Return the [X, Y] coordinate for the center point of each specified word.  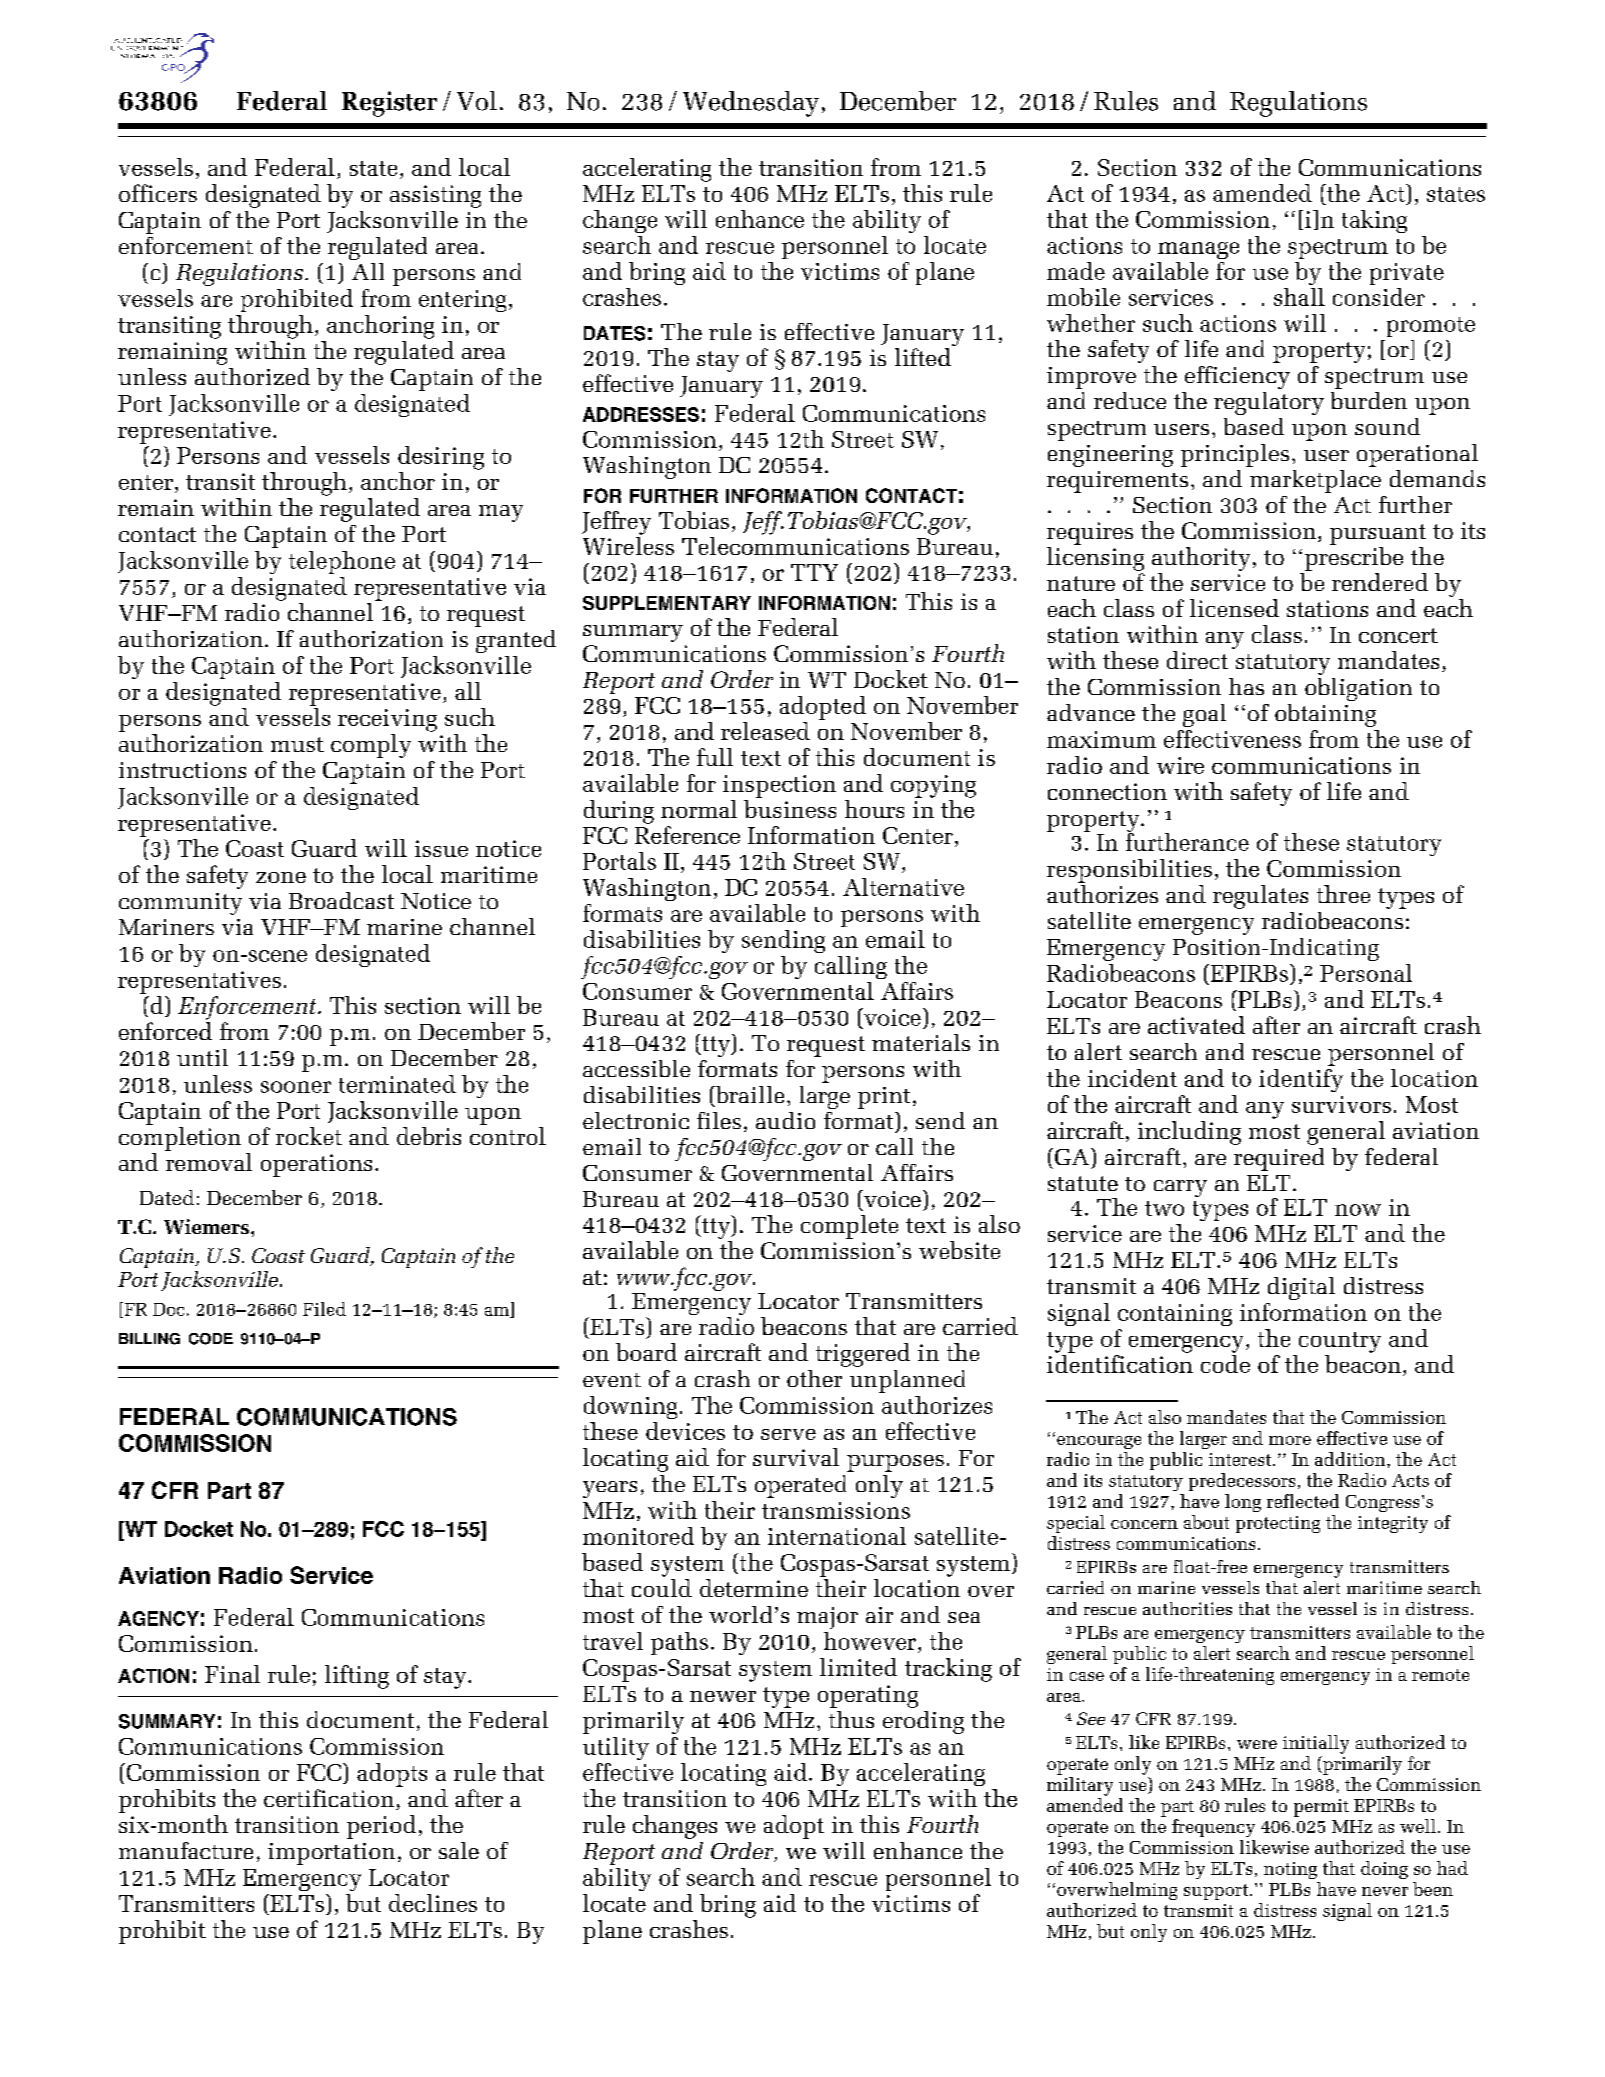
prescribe [1354, 559]
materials [921, 1042]
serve [788, 1434]
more [1290, 1440]
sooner [296, 1087]
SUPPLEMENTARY [667, 603]
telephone [342, 562]
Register [389, 104]
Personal [1366, 973]
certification [329, 1798]
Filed [324, 1309]
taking [1374, 221]
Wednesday [751, 104]
